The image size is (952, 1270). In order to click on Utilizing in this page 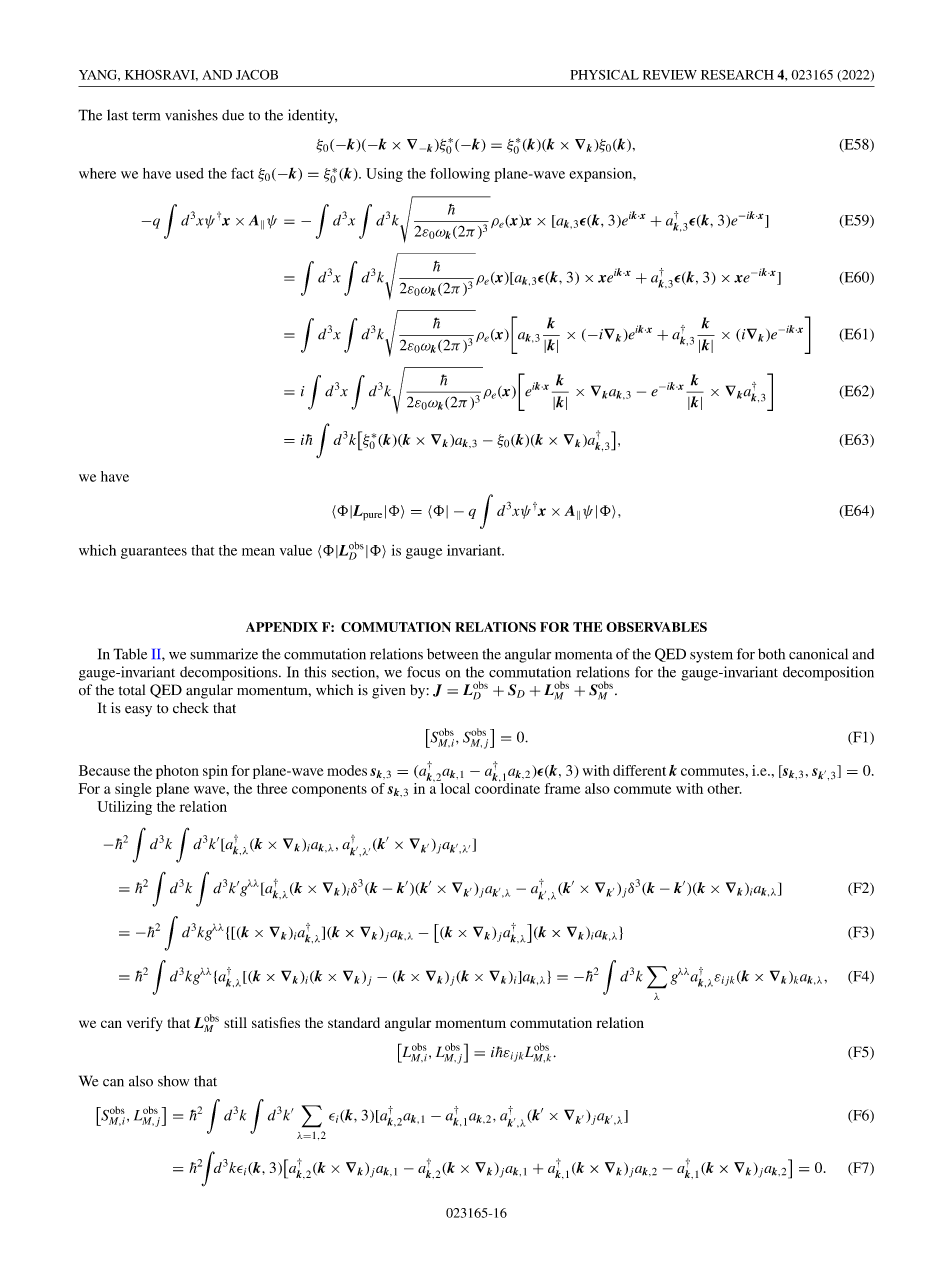, I will do `click(124, 808)`.
